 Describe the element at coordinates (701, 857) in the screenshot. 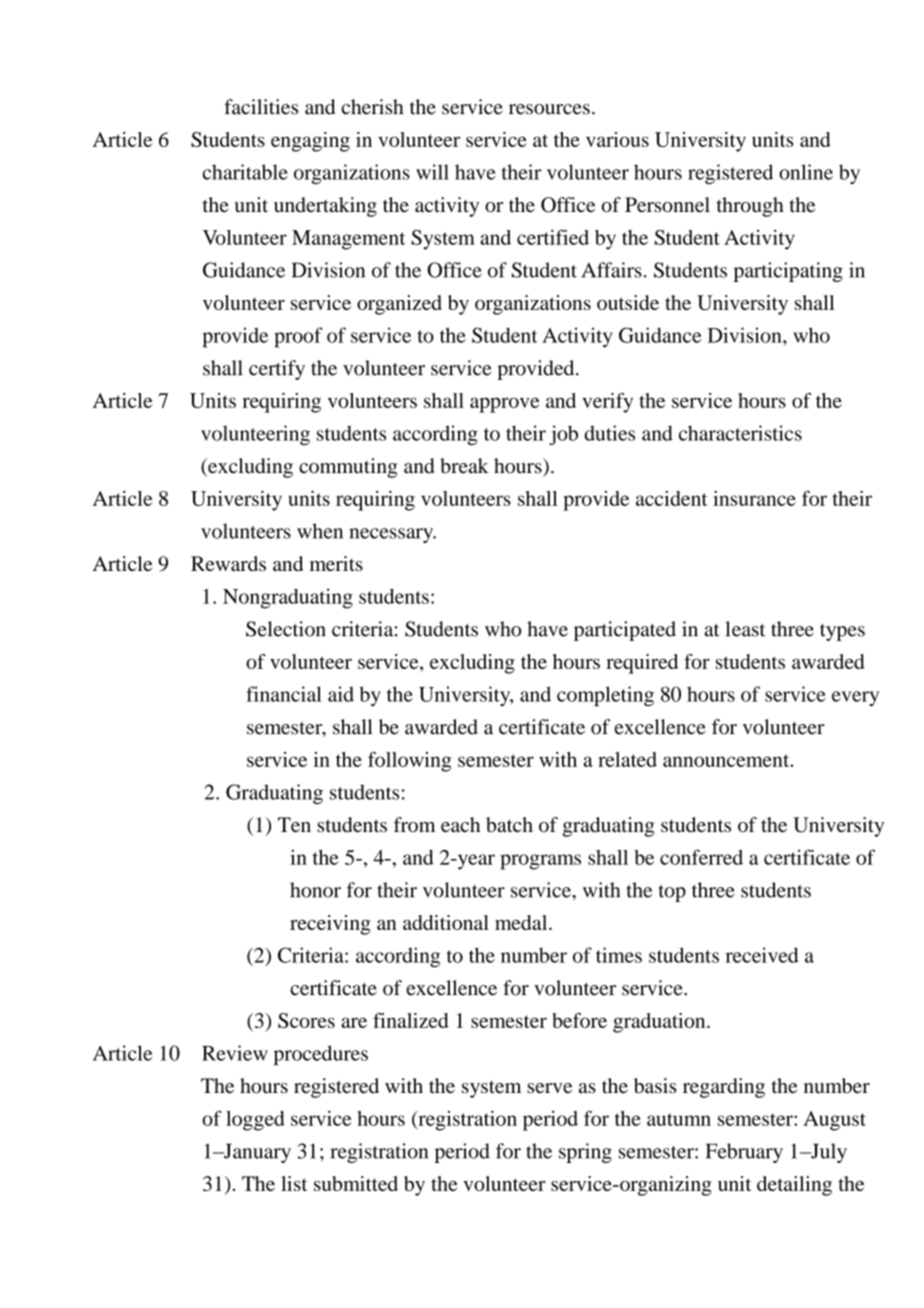

I see `conferred` at that location.
